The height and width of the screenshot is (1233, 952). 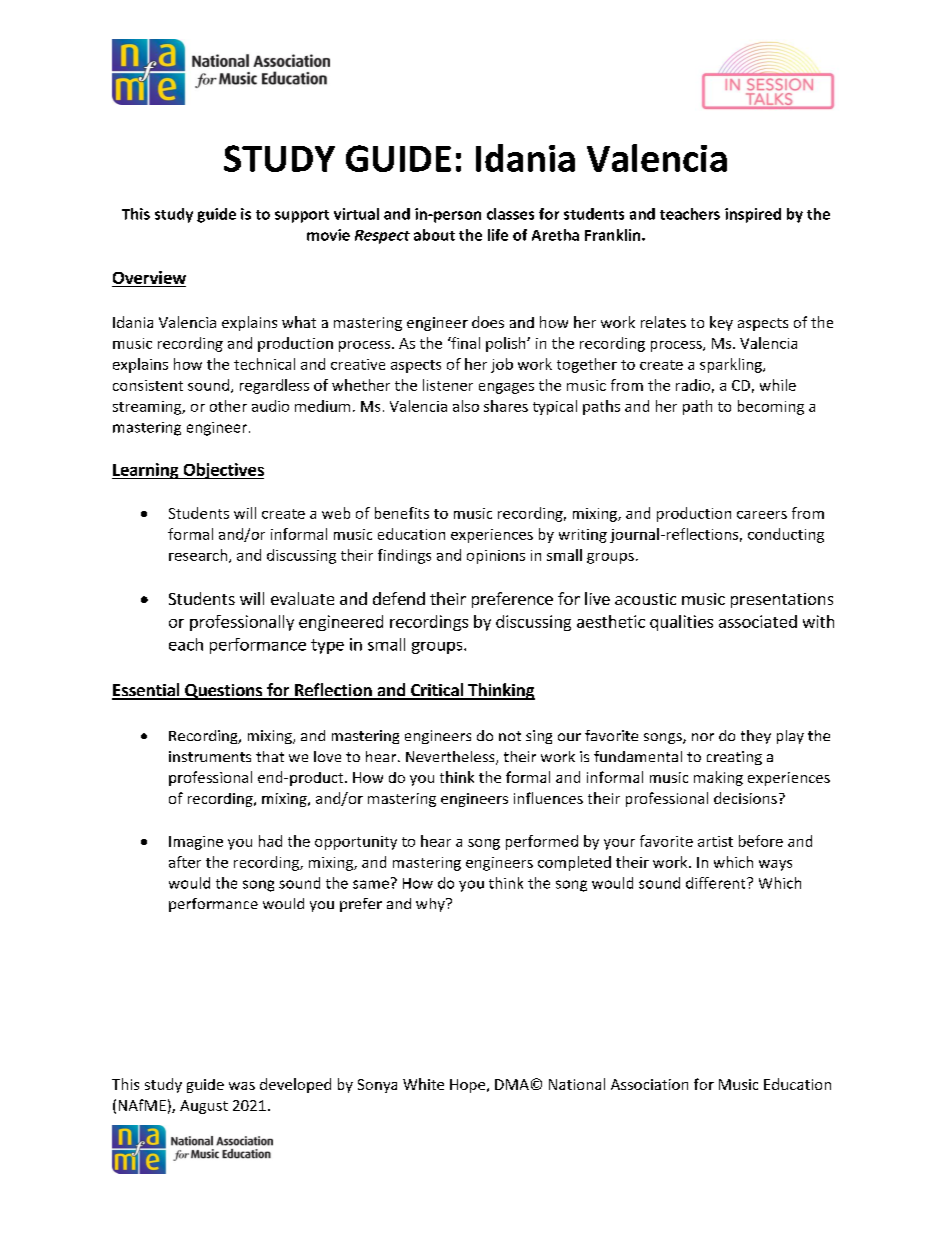 I want to click on Questions, so click(x=224, y=692).
